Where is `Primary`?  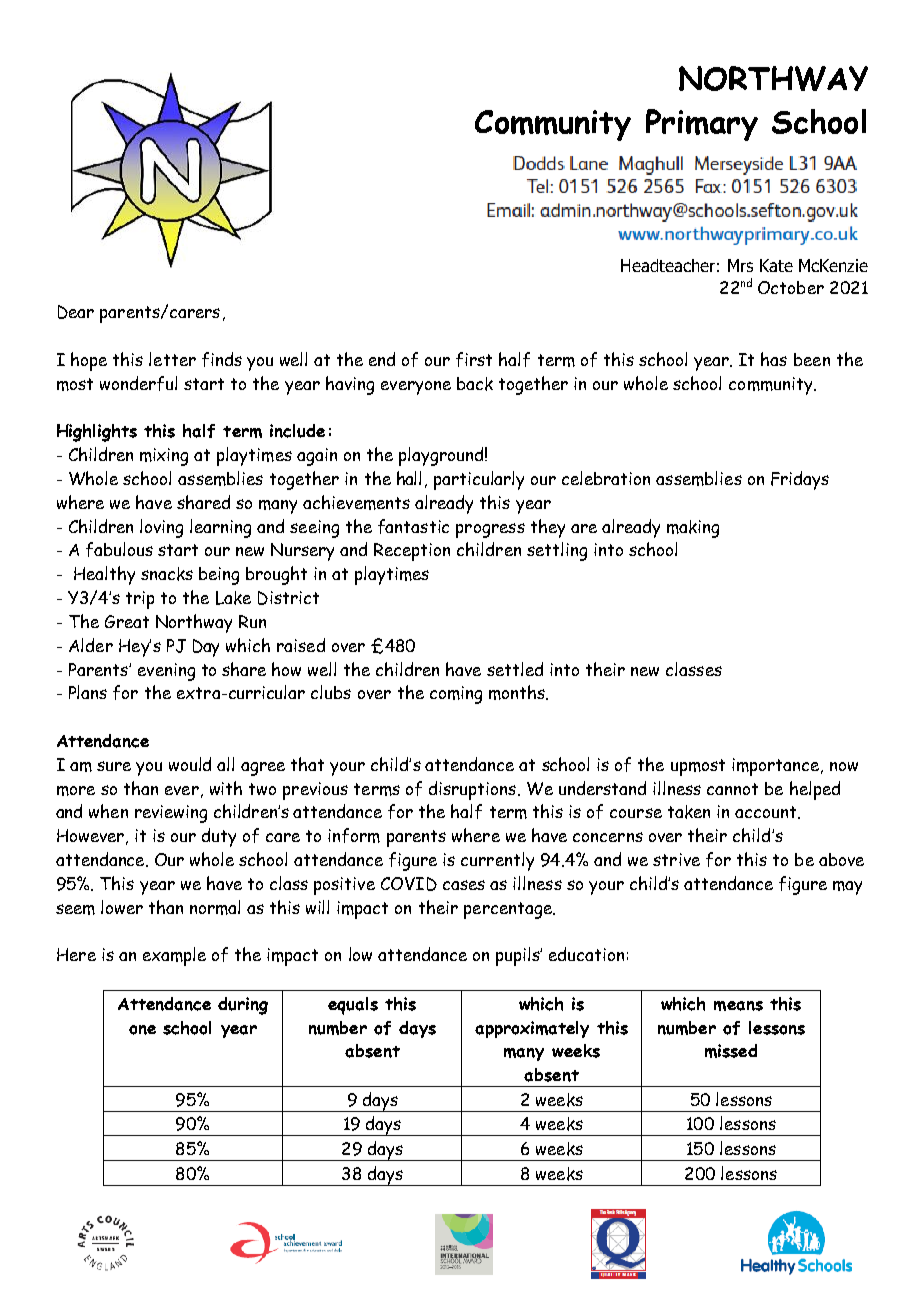
Primary is located at coordinates (702, 125).
